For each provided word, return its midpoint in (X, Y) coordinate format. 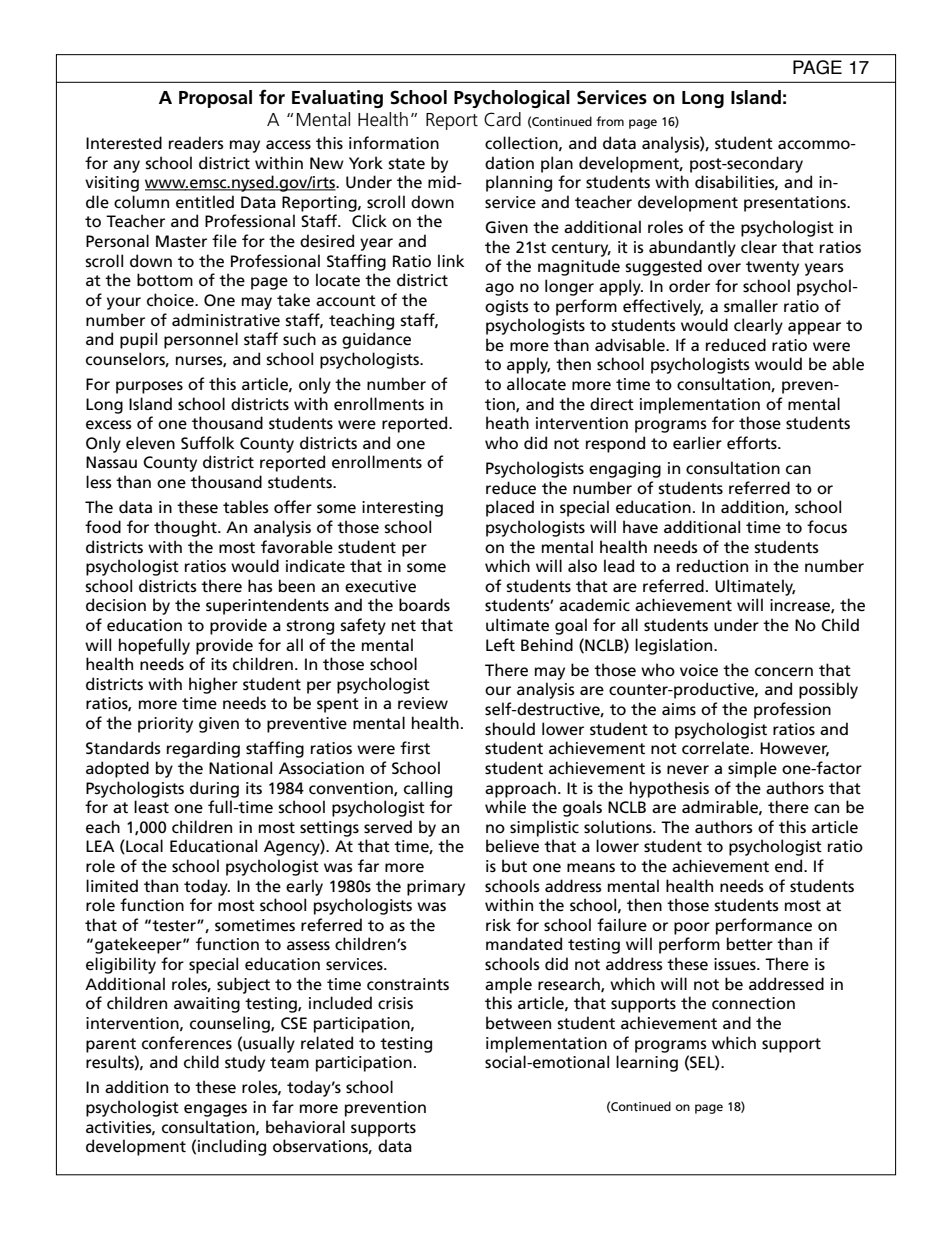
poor (692, 928)
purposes (149, 387)
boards (424, 605)
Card (502, 119)
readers (196, 143)
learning (647, 1063)
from (610, 121)
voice (699, 670)
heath (507, 423)
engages (215, 1110)
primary (436, 888)
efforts (753, 443)
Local (143, 846)
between (518, 1023)
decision (116, 605)
